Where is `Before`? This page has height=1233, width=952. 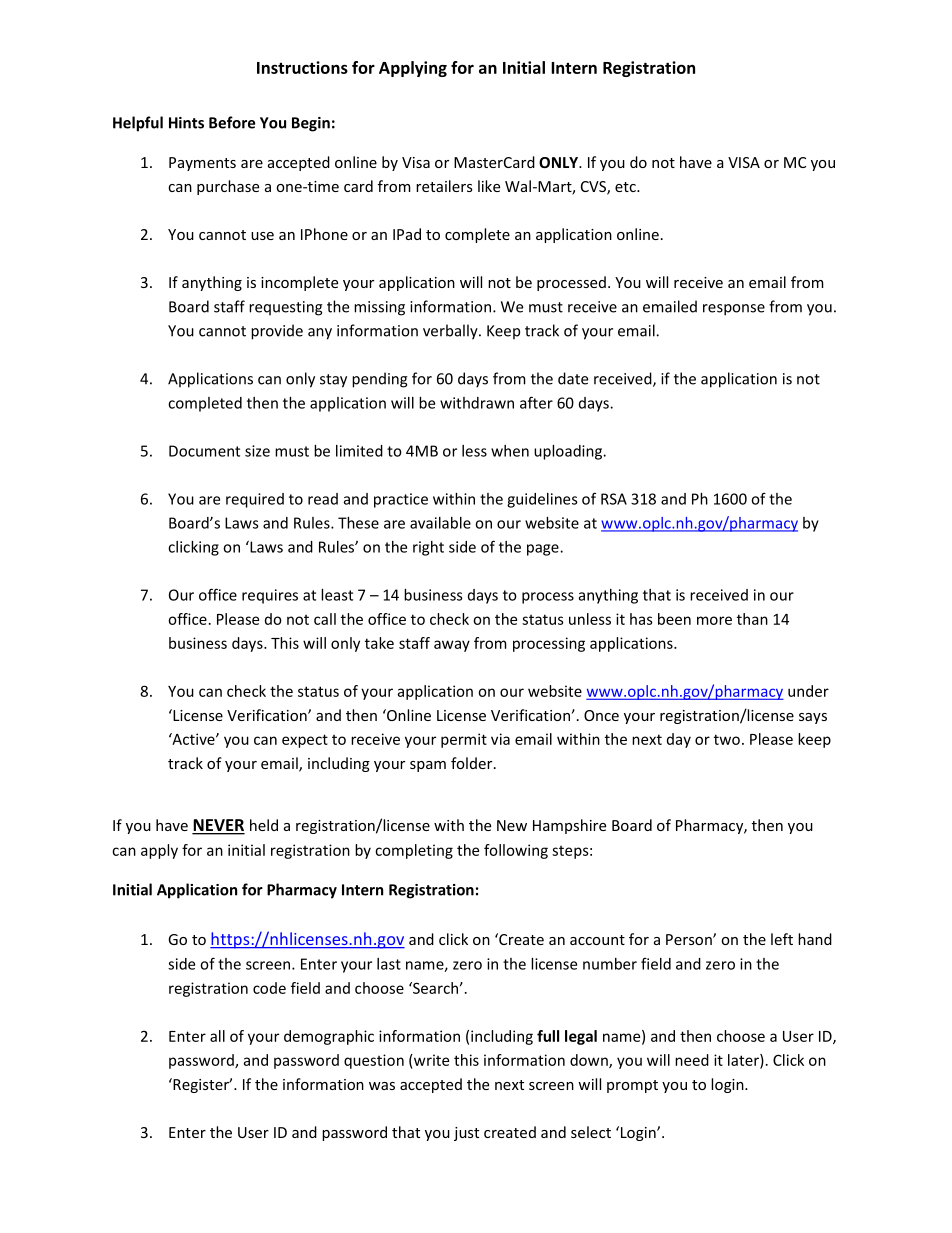 Before is located at coordinates (232, 122).
